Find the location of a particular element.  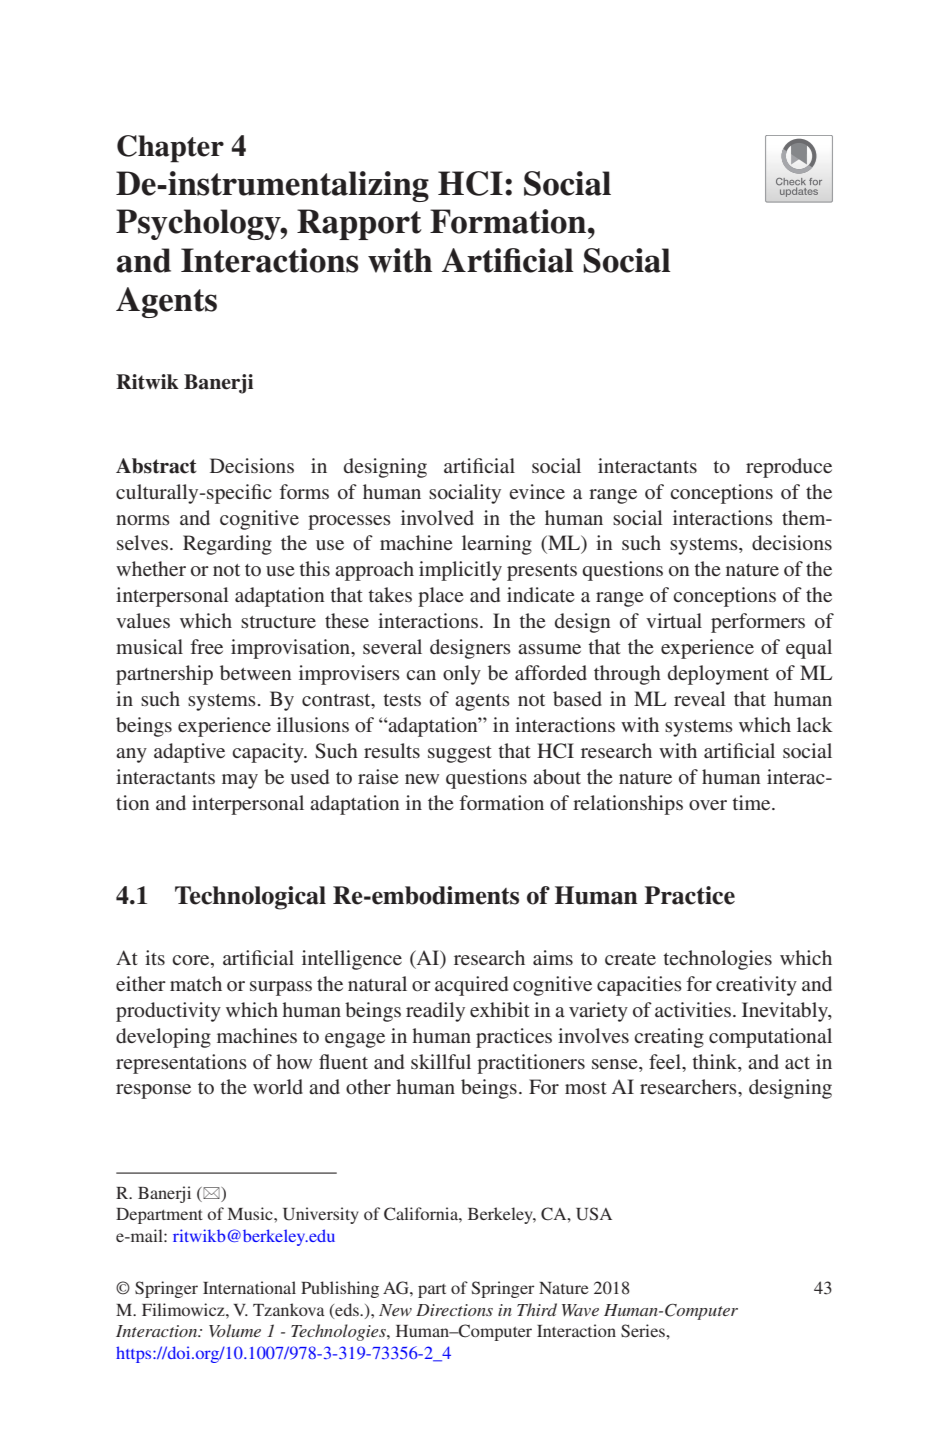

Series is located at coordinates (644, 1331).
